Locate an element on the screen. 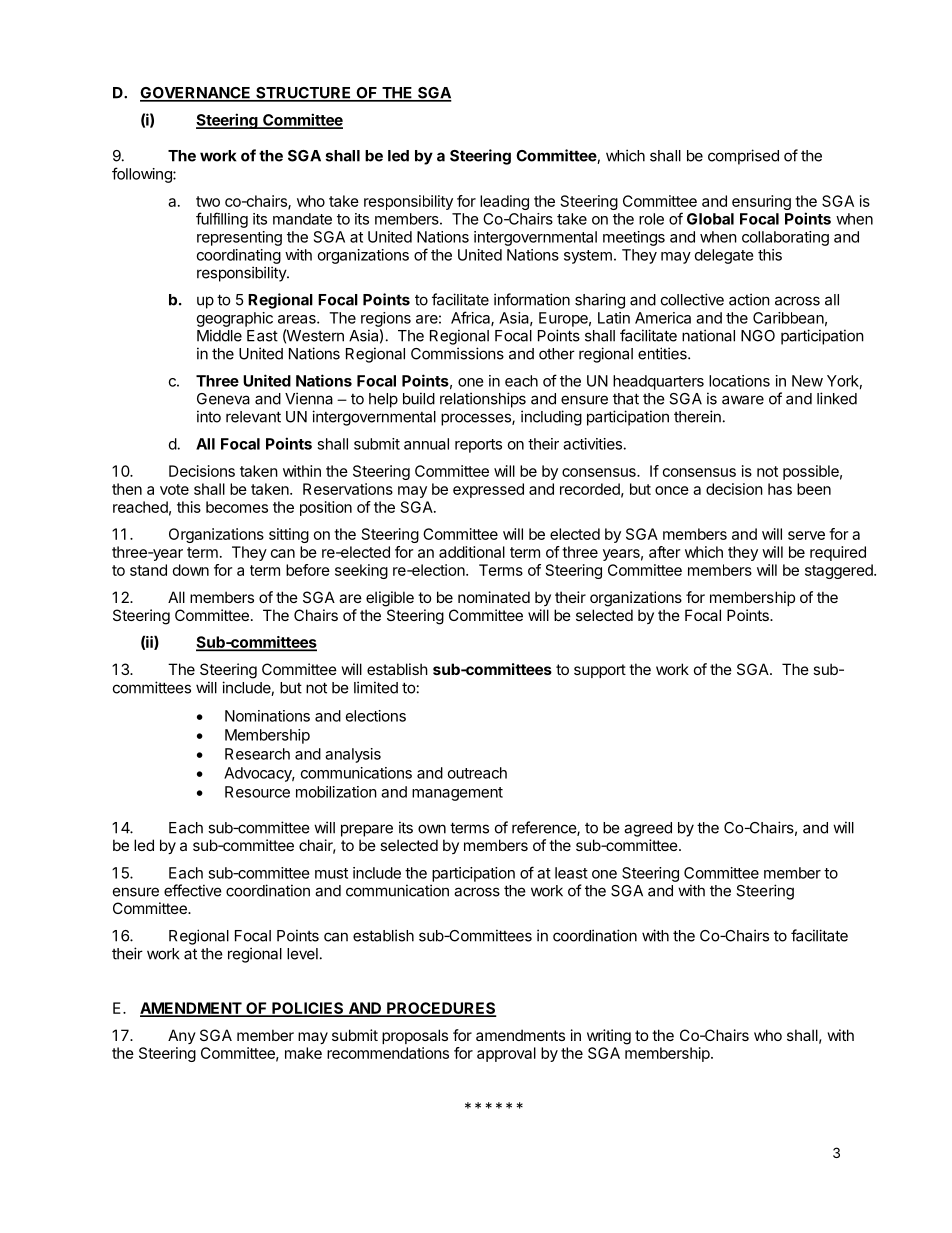 The image size is (952, 1233). approval is located at coordinates (506, 1054).
